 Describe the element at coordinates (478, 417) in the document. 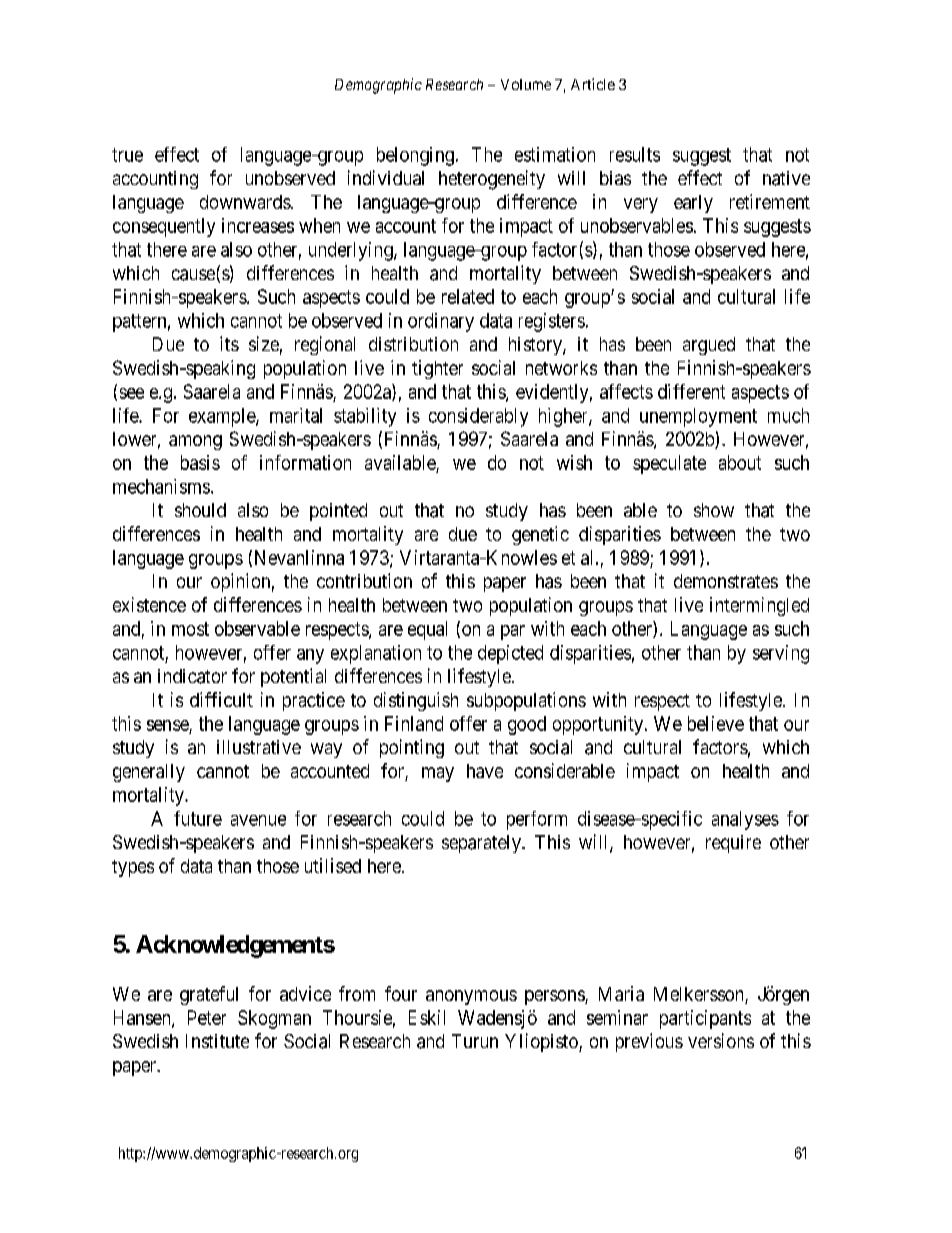

I see `considerably` at that location.
